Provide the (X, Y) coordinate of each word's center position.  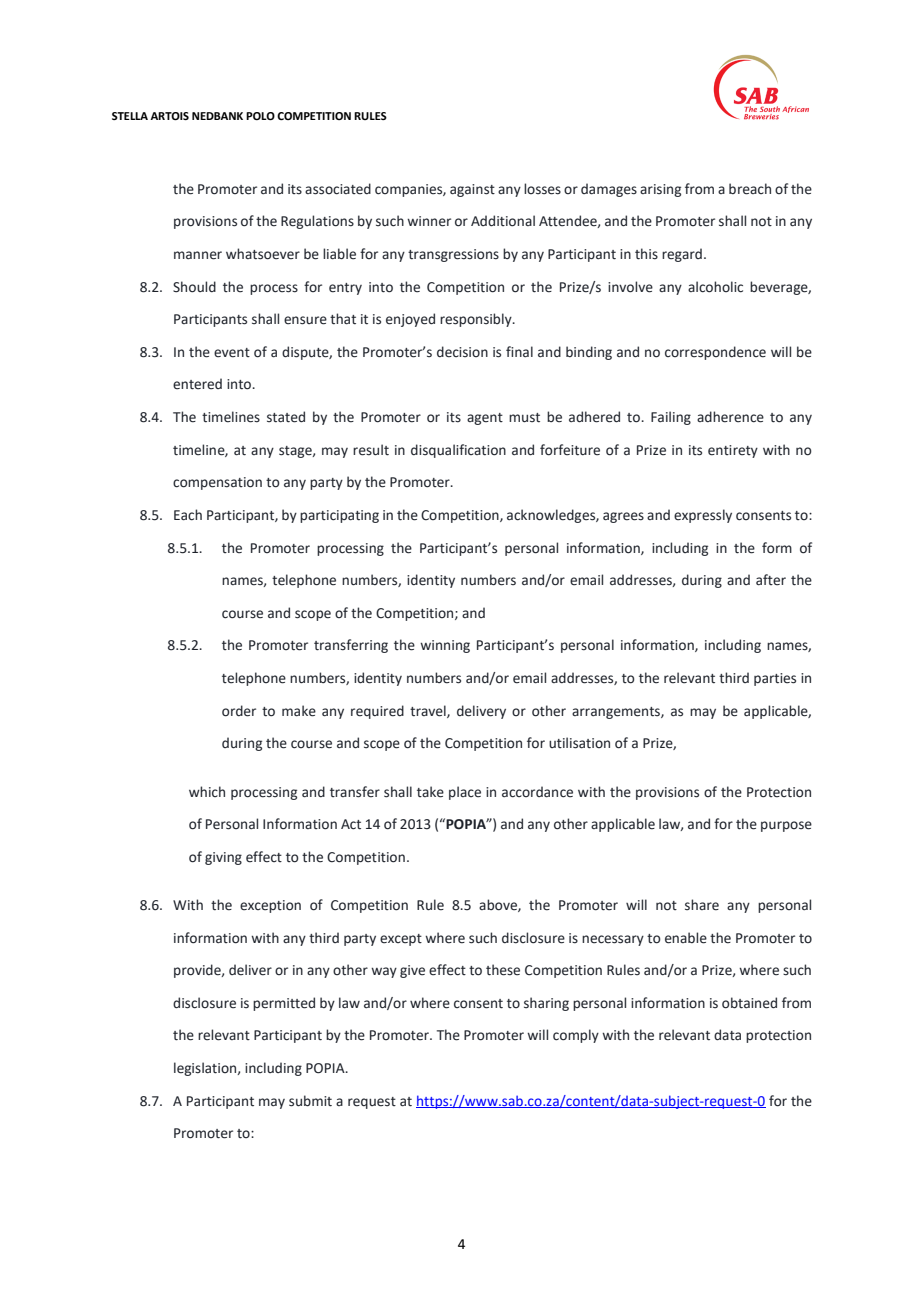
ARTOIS (169, 116)
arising (660, 190)
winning (445, 646)
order (239, 711)
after (771, 580)
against (472, 190)
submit (310, 1101)
